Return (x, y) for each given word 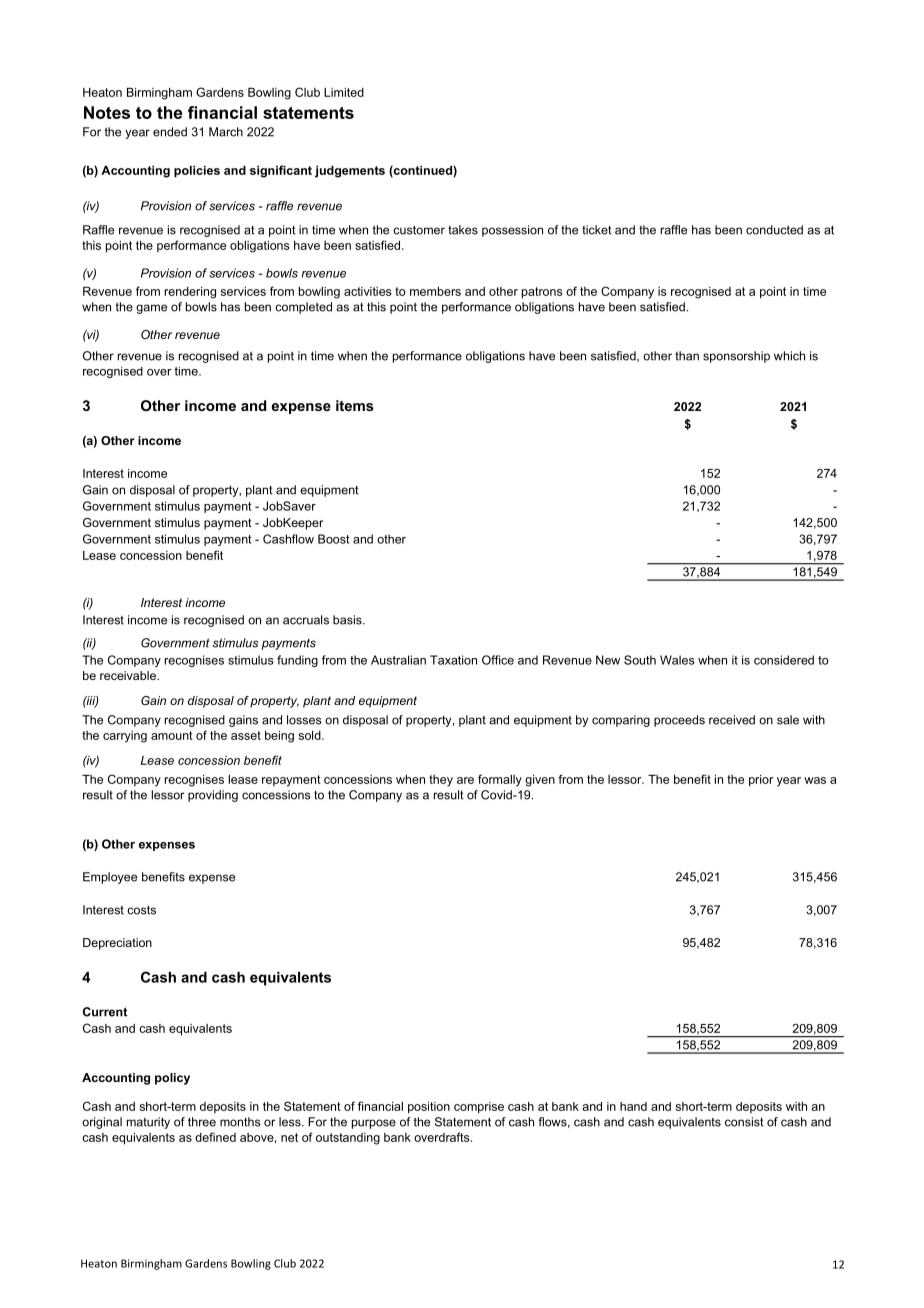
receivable (129, 675)
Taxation (453, 660)
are (465, 780)
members (435, 291)
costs (141, 910)
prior (761, 781)
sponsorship (736, 357)
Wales (677, 660)
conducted (774, 230)
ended (170, 132)
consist (744, 1122)
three (202, 1122)
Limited (344, 92)
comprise (479, 1108)
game (151, 309)
